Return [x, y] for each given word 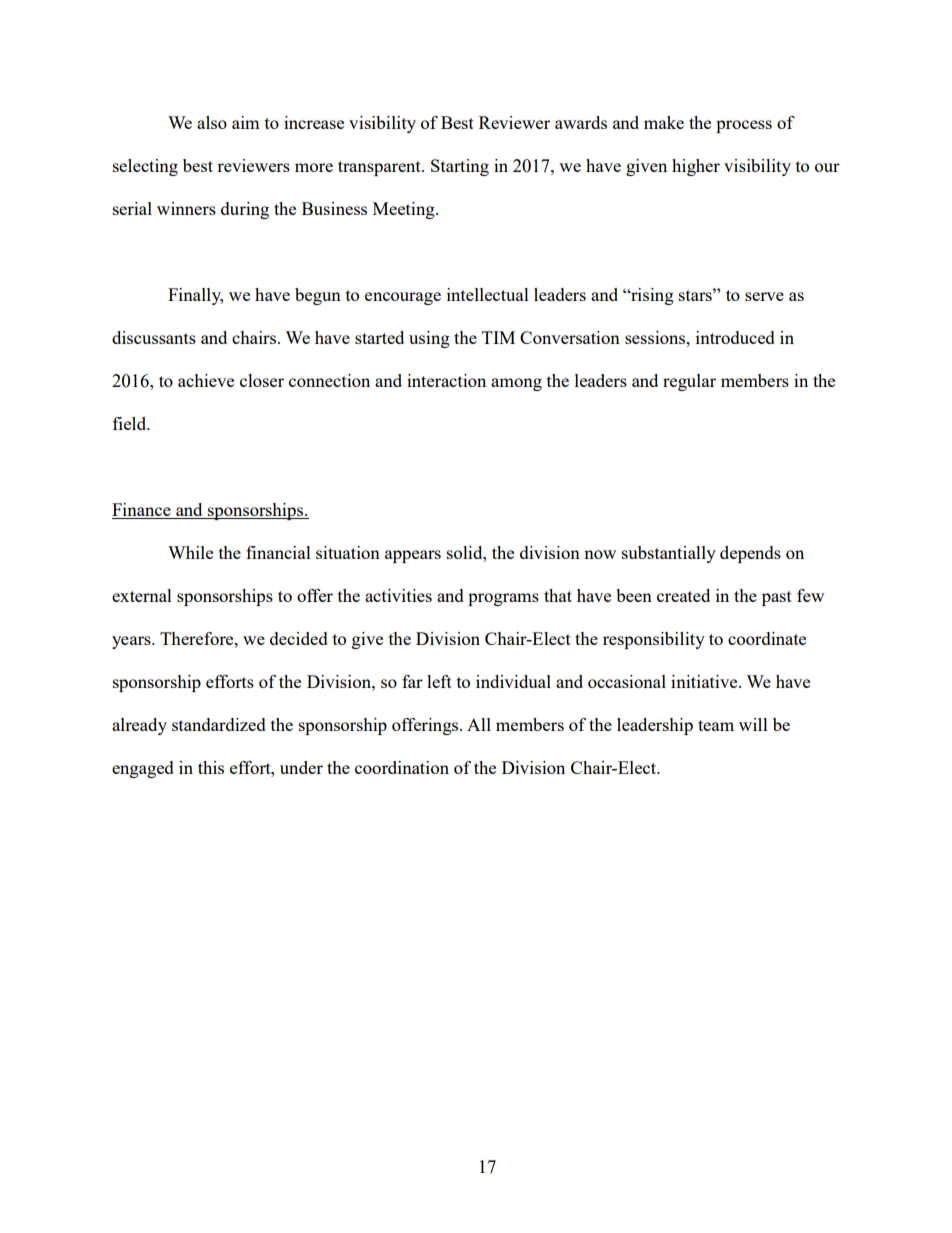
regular [689, 382]
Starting [460, 167]
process [744, 126]
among [516, 384]
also [212, 122]
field [131, 423]
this [211, 767]
